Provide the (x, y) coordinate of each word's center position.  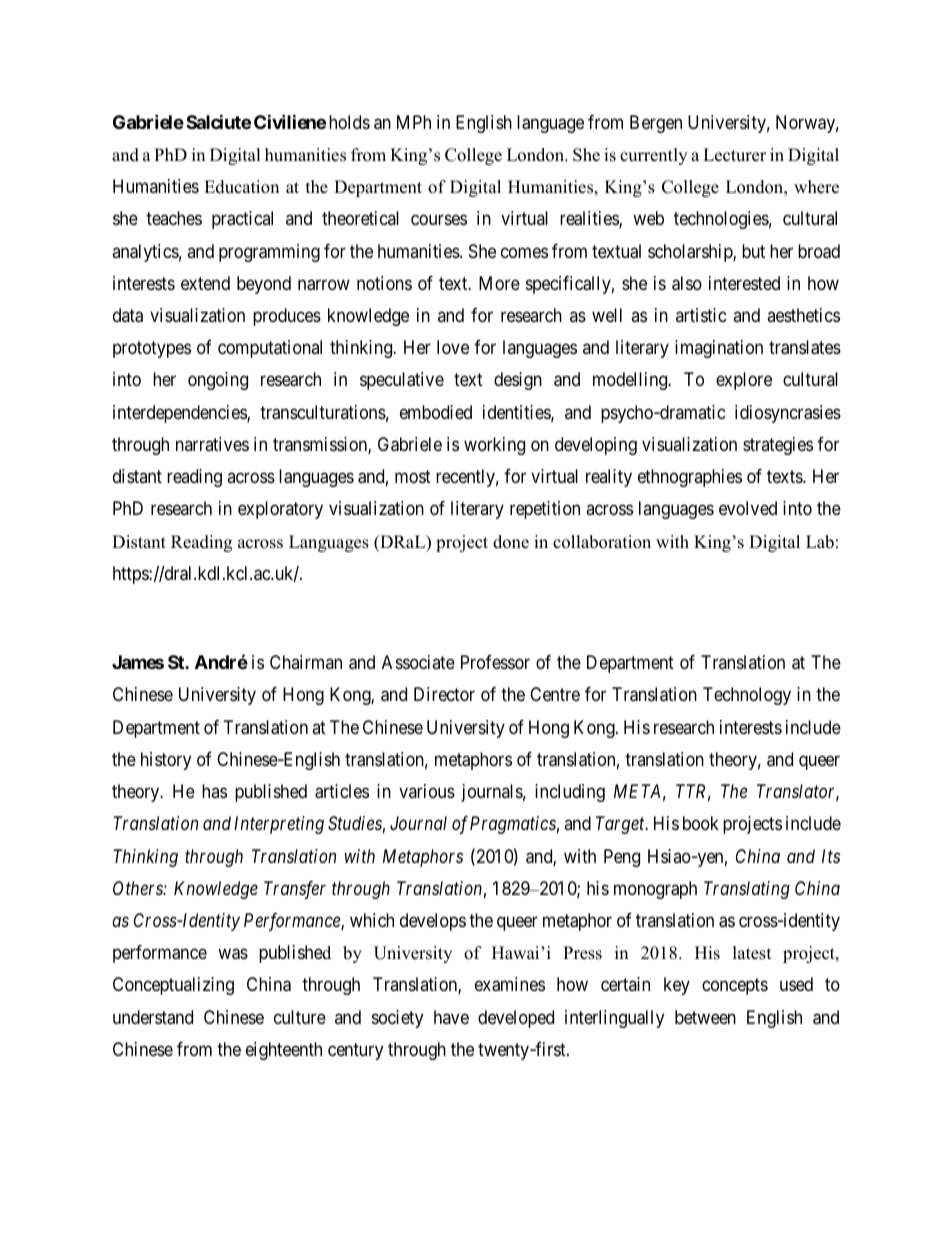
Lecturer (734, 155)
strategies (778, 446)
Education (241, 187)
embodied (436, 412)
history (166, 761)
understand (153, 1017)
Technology (747, 696)
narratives (212, 444)
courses (439, 220)
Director (444, 694)
